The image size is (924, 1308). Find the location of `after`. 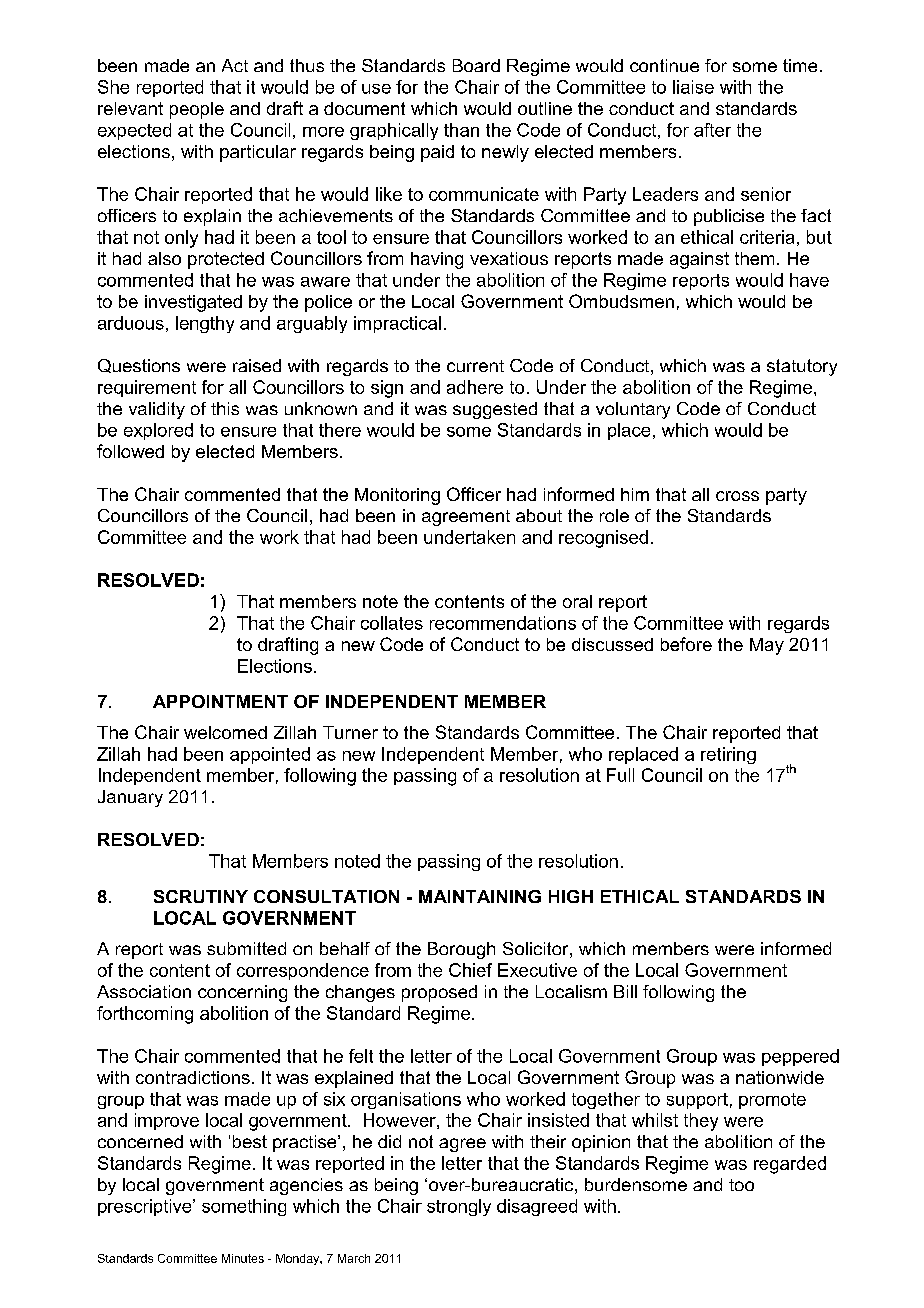

after is located at coordinates (712, 130).
